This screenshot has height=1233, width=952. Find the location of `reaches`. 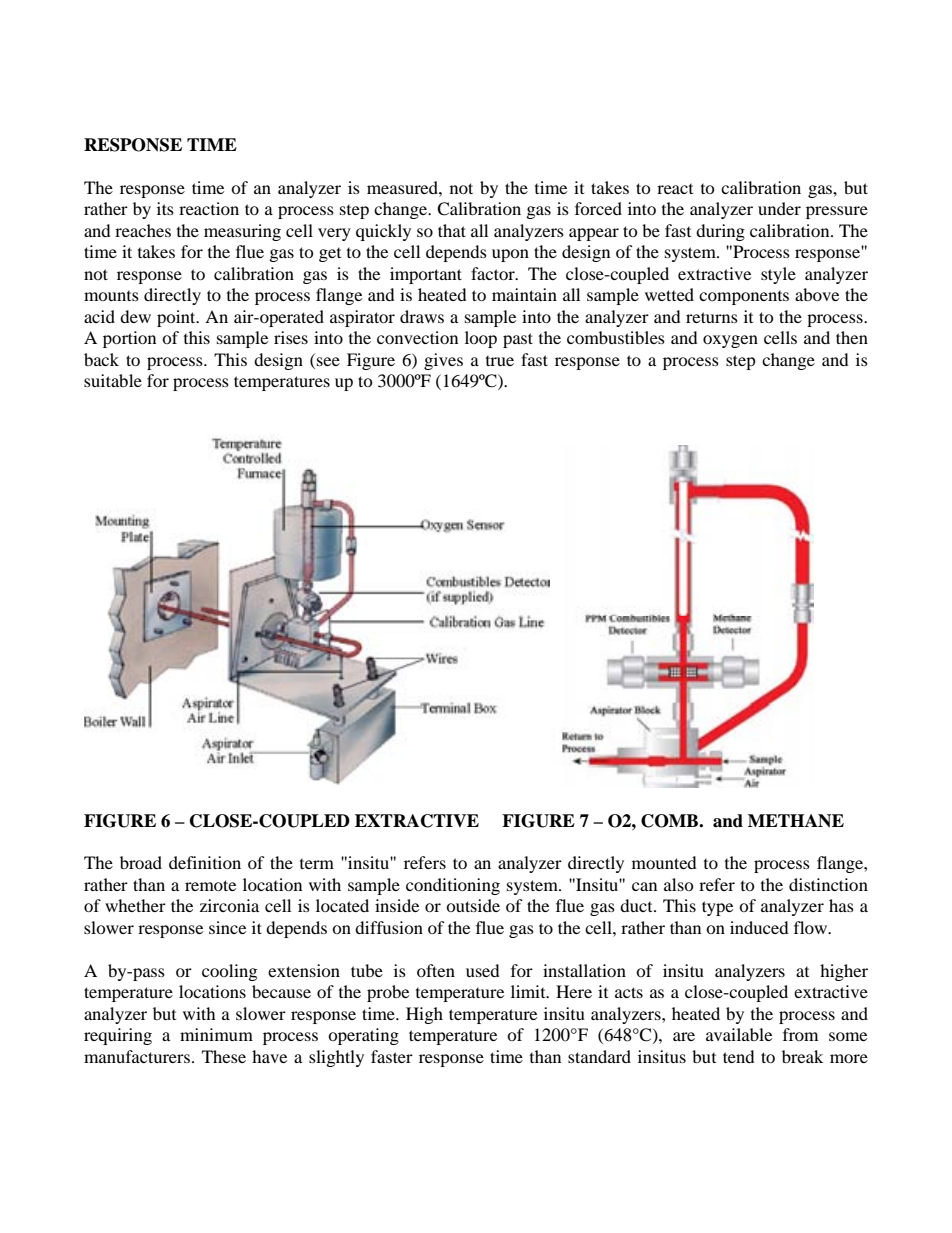

reaches is located at coordinates (143, 230).
